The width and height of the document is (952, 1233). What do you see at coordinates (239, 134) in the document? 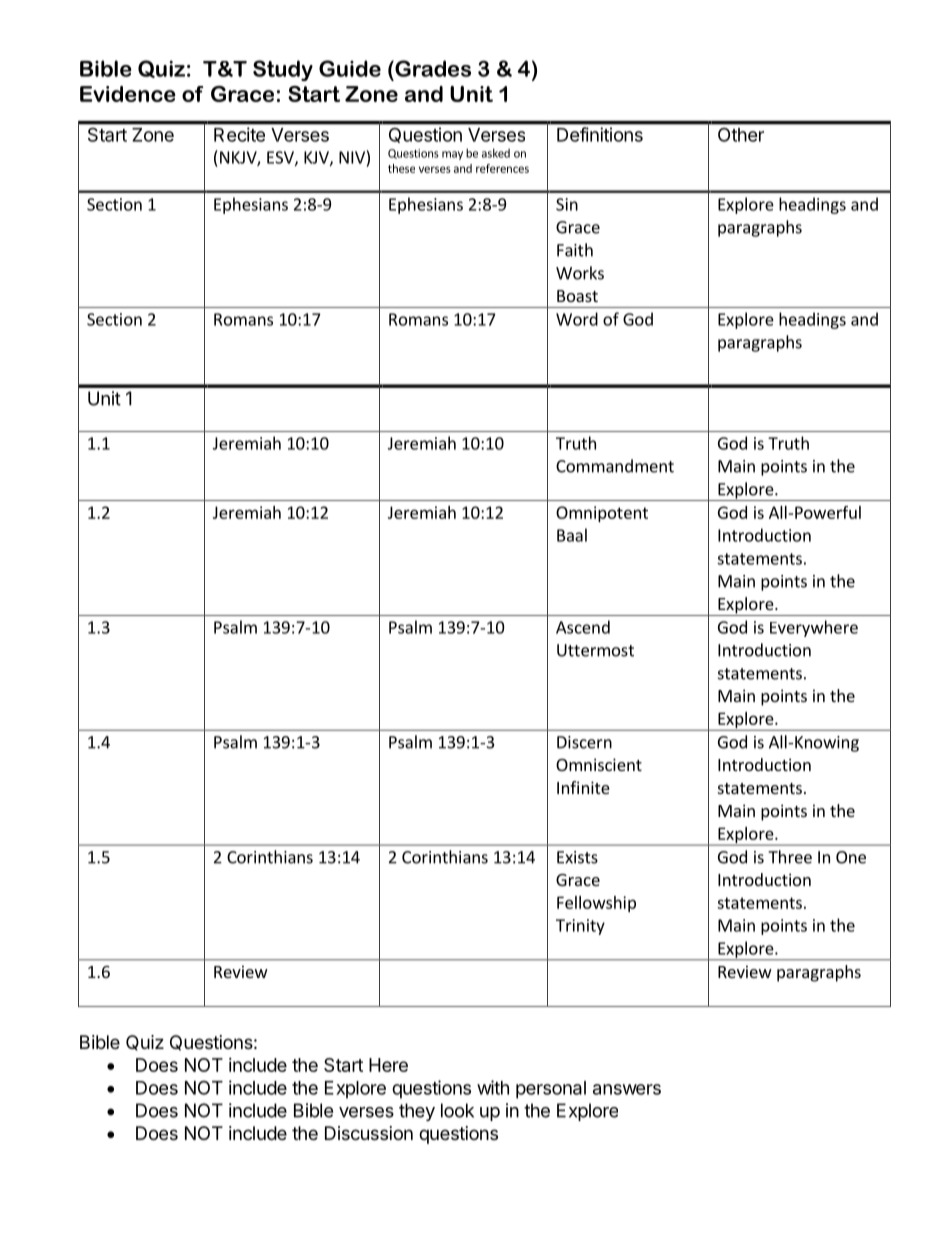
I see `Recite` at bounding box center [239, 134].
